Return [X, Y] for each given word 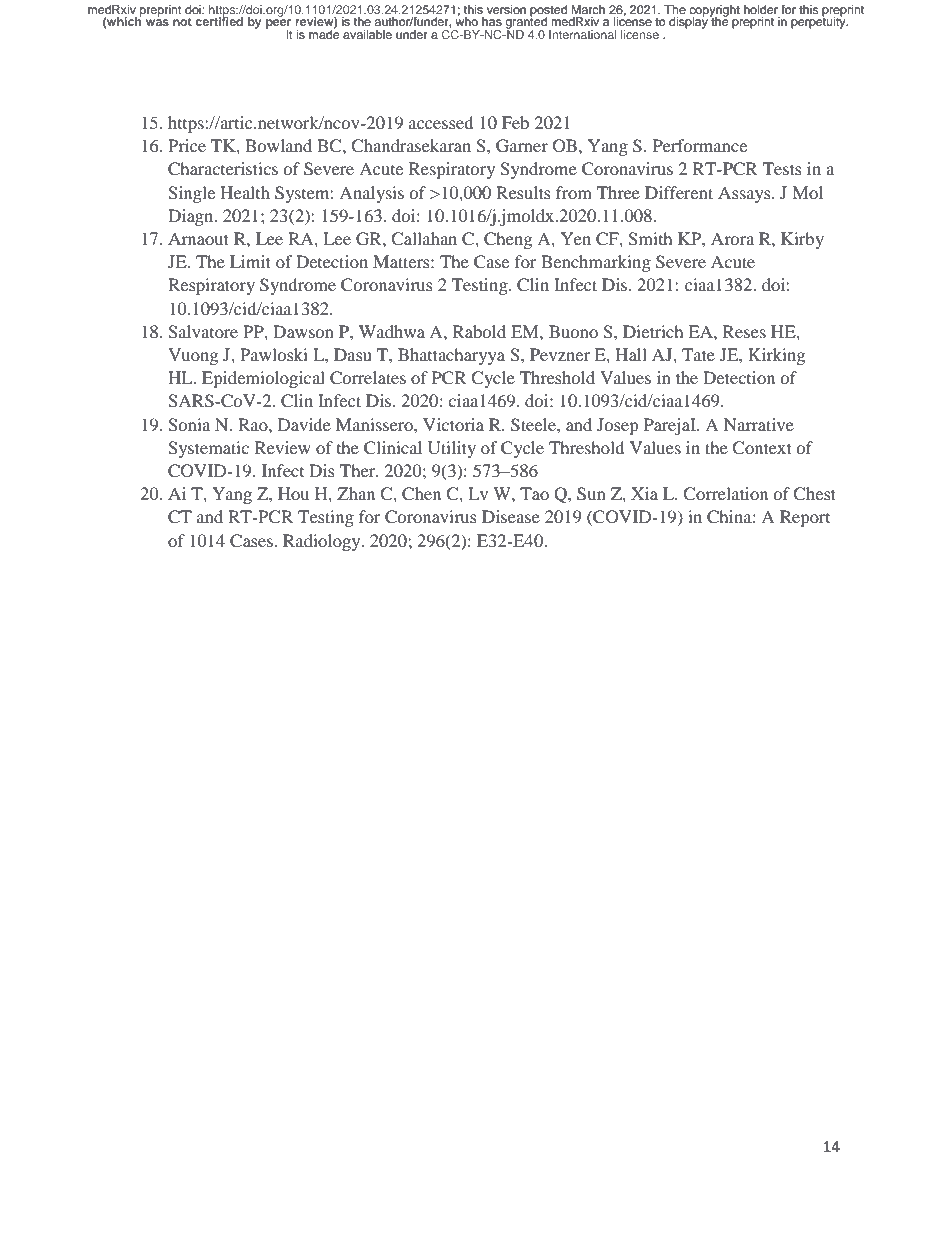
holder [761, 9]
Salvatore [203, 332]
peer [279, 25]
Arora [732, 238]
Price [187, 145]
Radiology [323, 542]
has [492, 21]
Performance [700, 145]
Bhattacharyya [451, 356]
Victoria [453, 424]
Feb [515, 122]
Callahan [424, 239]
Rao [254, 424]
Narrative [759, 424]
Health [245, 192]
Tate [698, 354]
